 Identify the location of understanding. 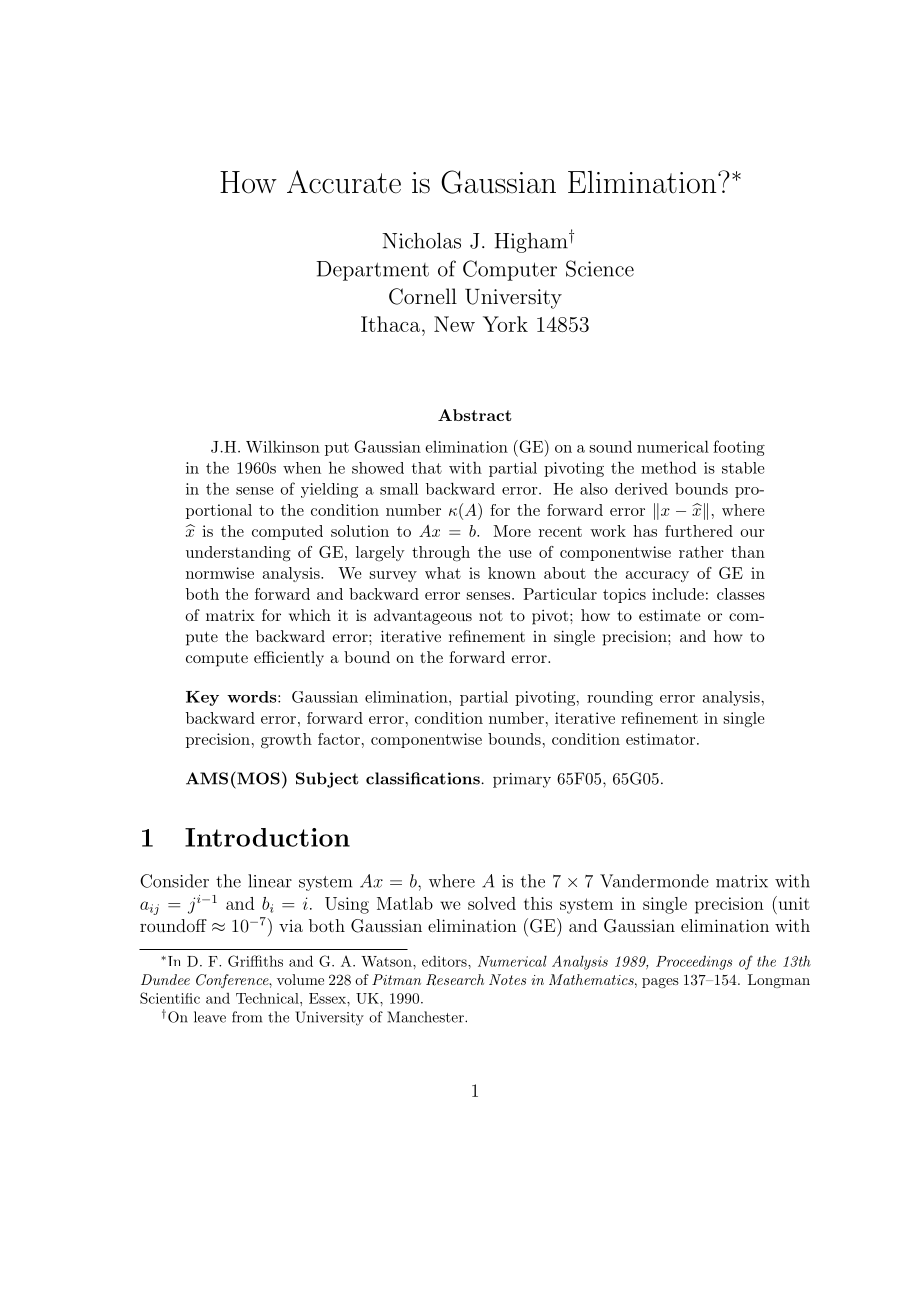
(238, 554).
